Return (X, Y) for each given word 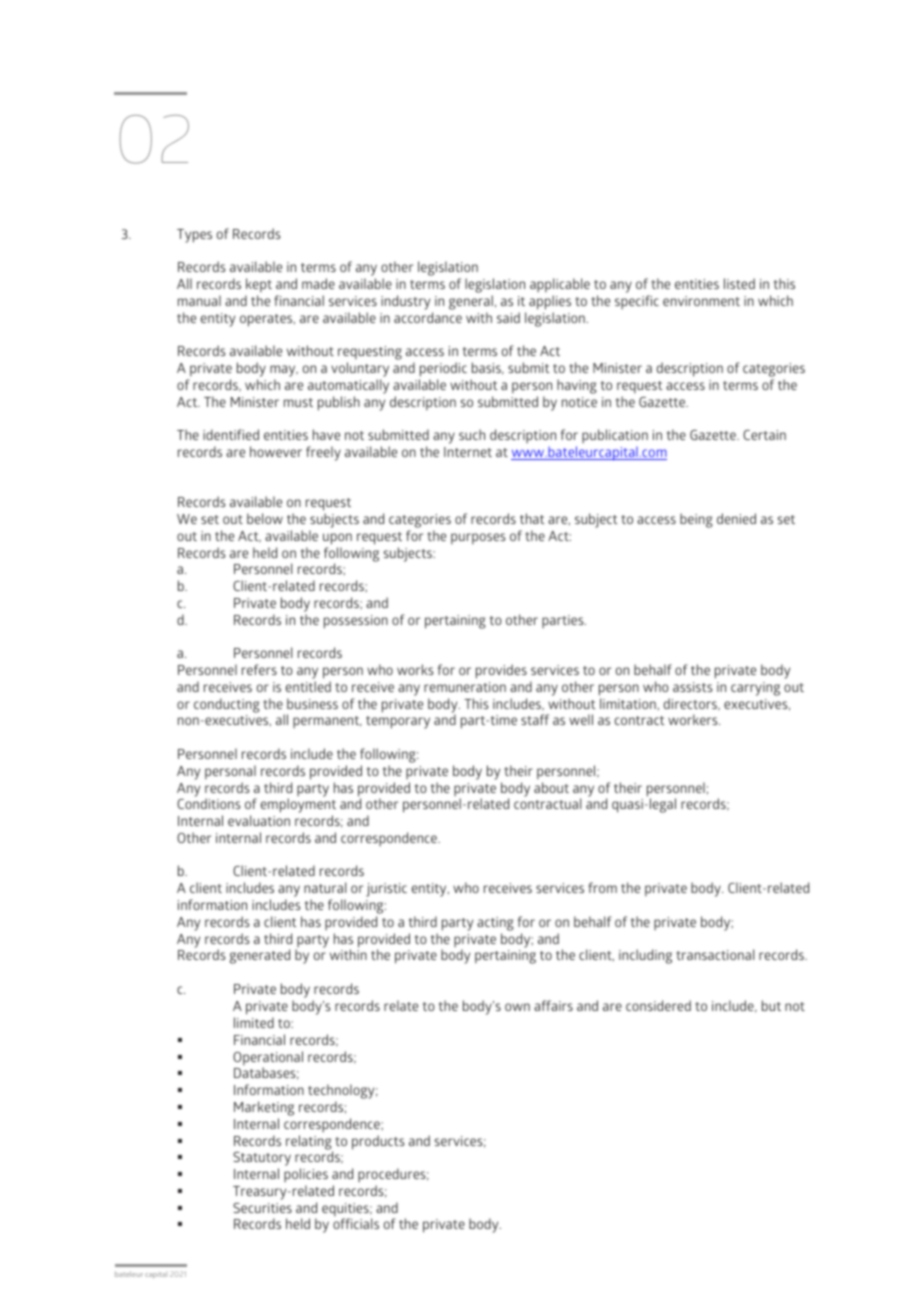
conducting (227, 705)
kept (258, 287)
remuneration (465, 687)
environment (701, 301)
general (471, 302)
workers (694, 719)
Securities (262, 1208)
